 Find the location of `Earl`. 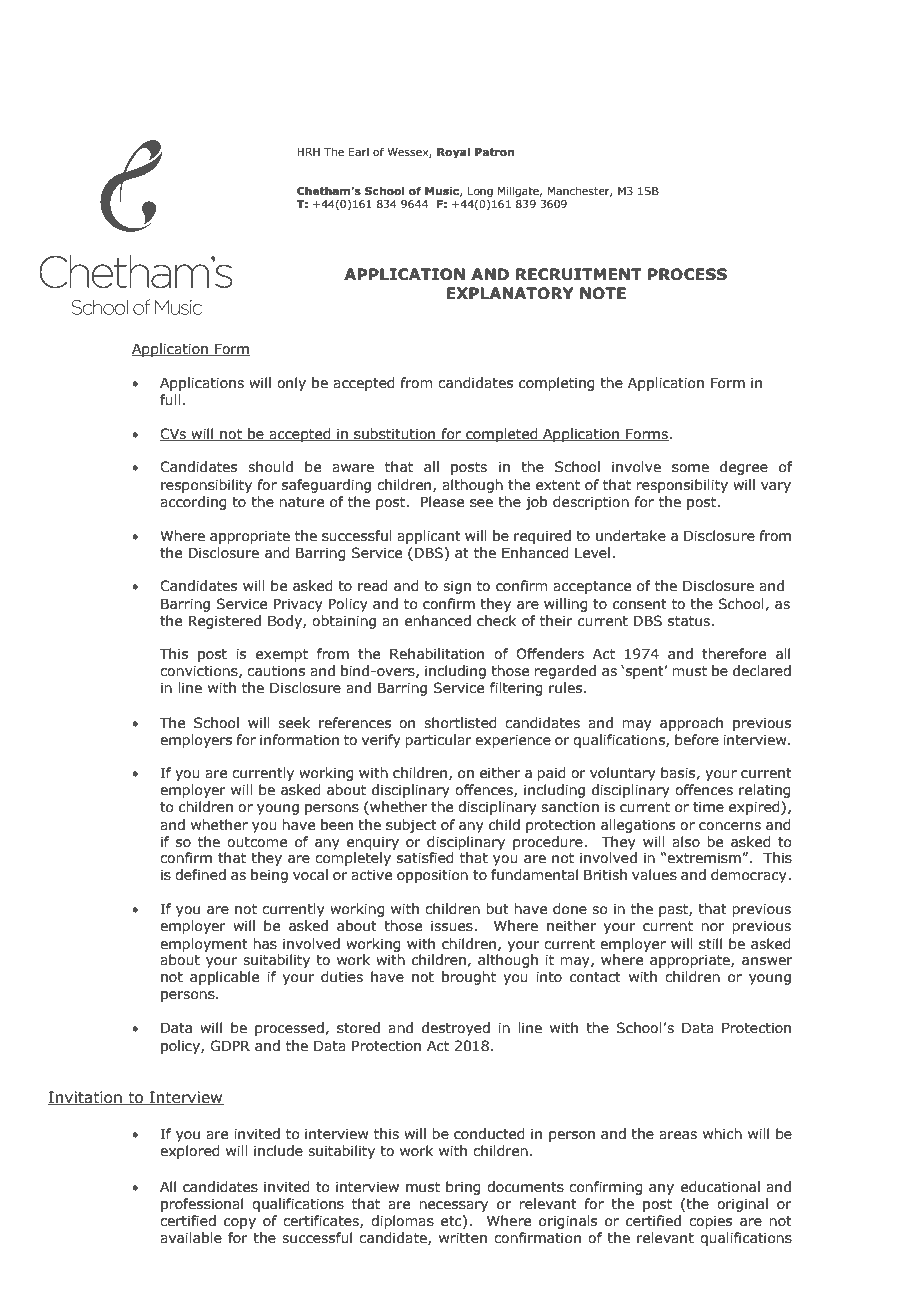

Earl is located at coordinates (359, 151).
